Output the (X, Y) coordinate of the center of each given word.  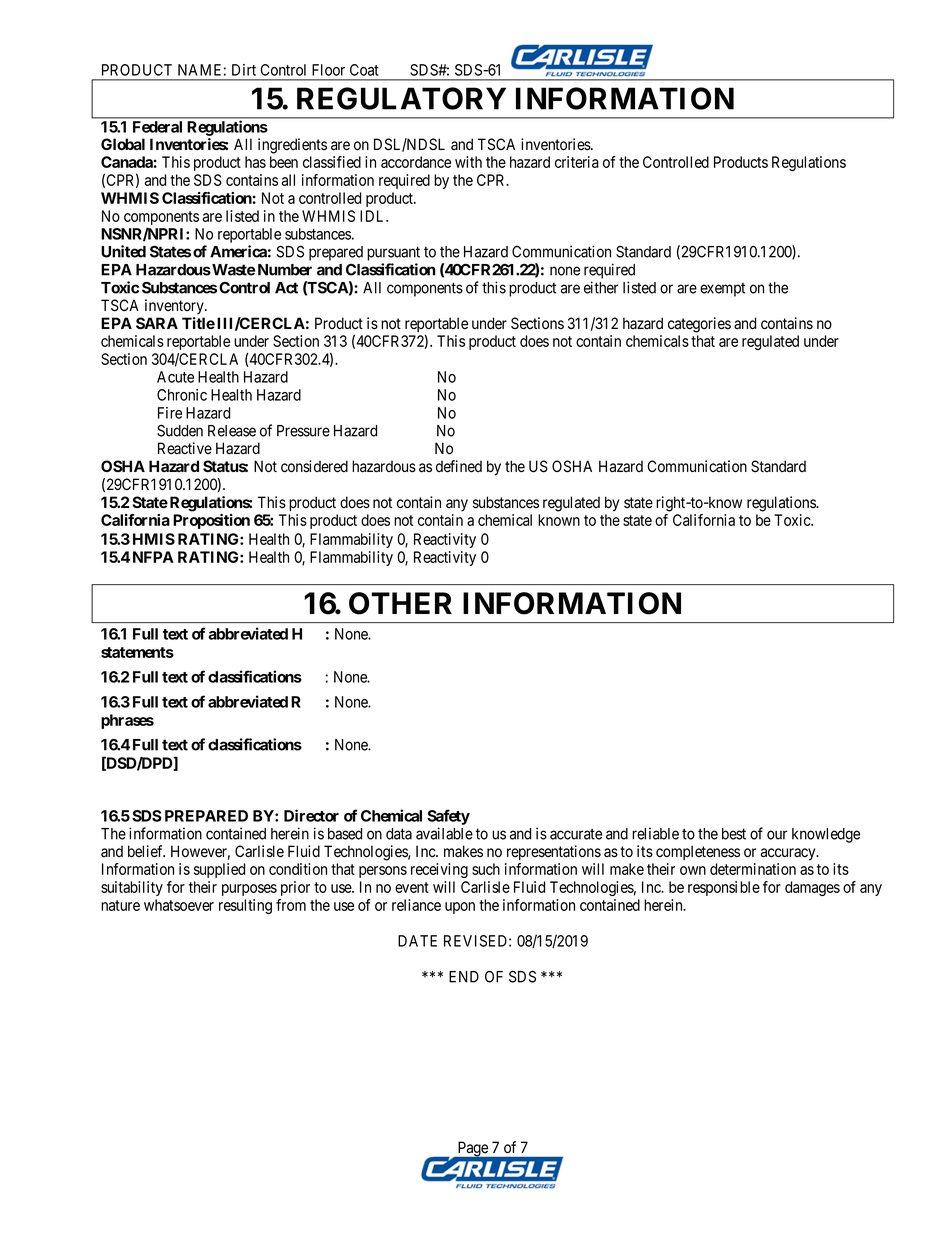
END (464, 977)
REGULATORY (401, 98)
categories (699, 325)
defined (459, 466)
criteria (577, 162)
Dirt (244, 70)
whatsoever (179, 905)
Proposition (211, 521)
